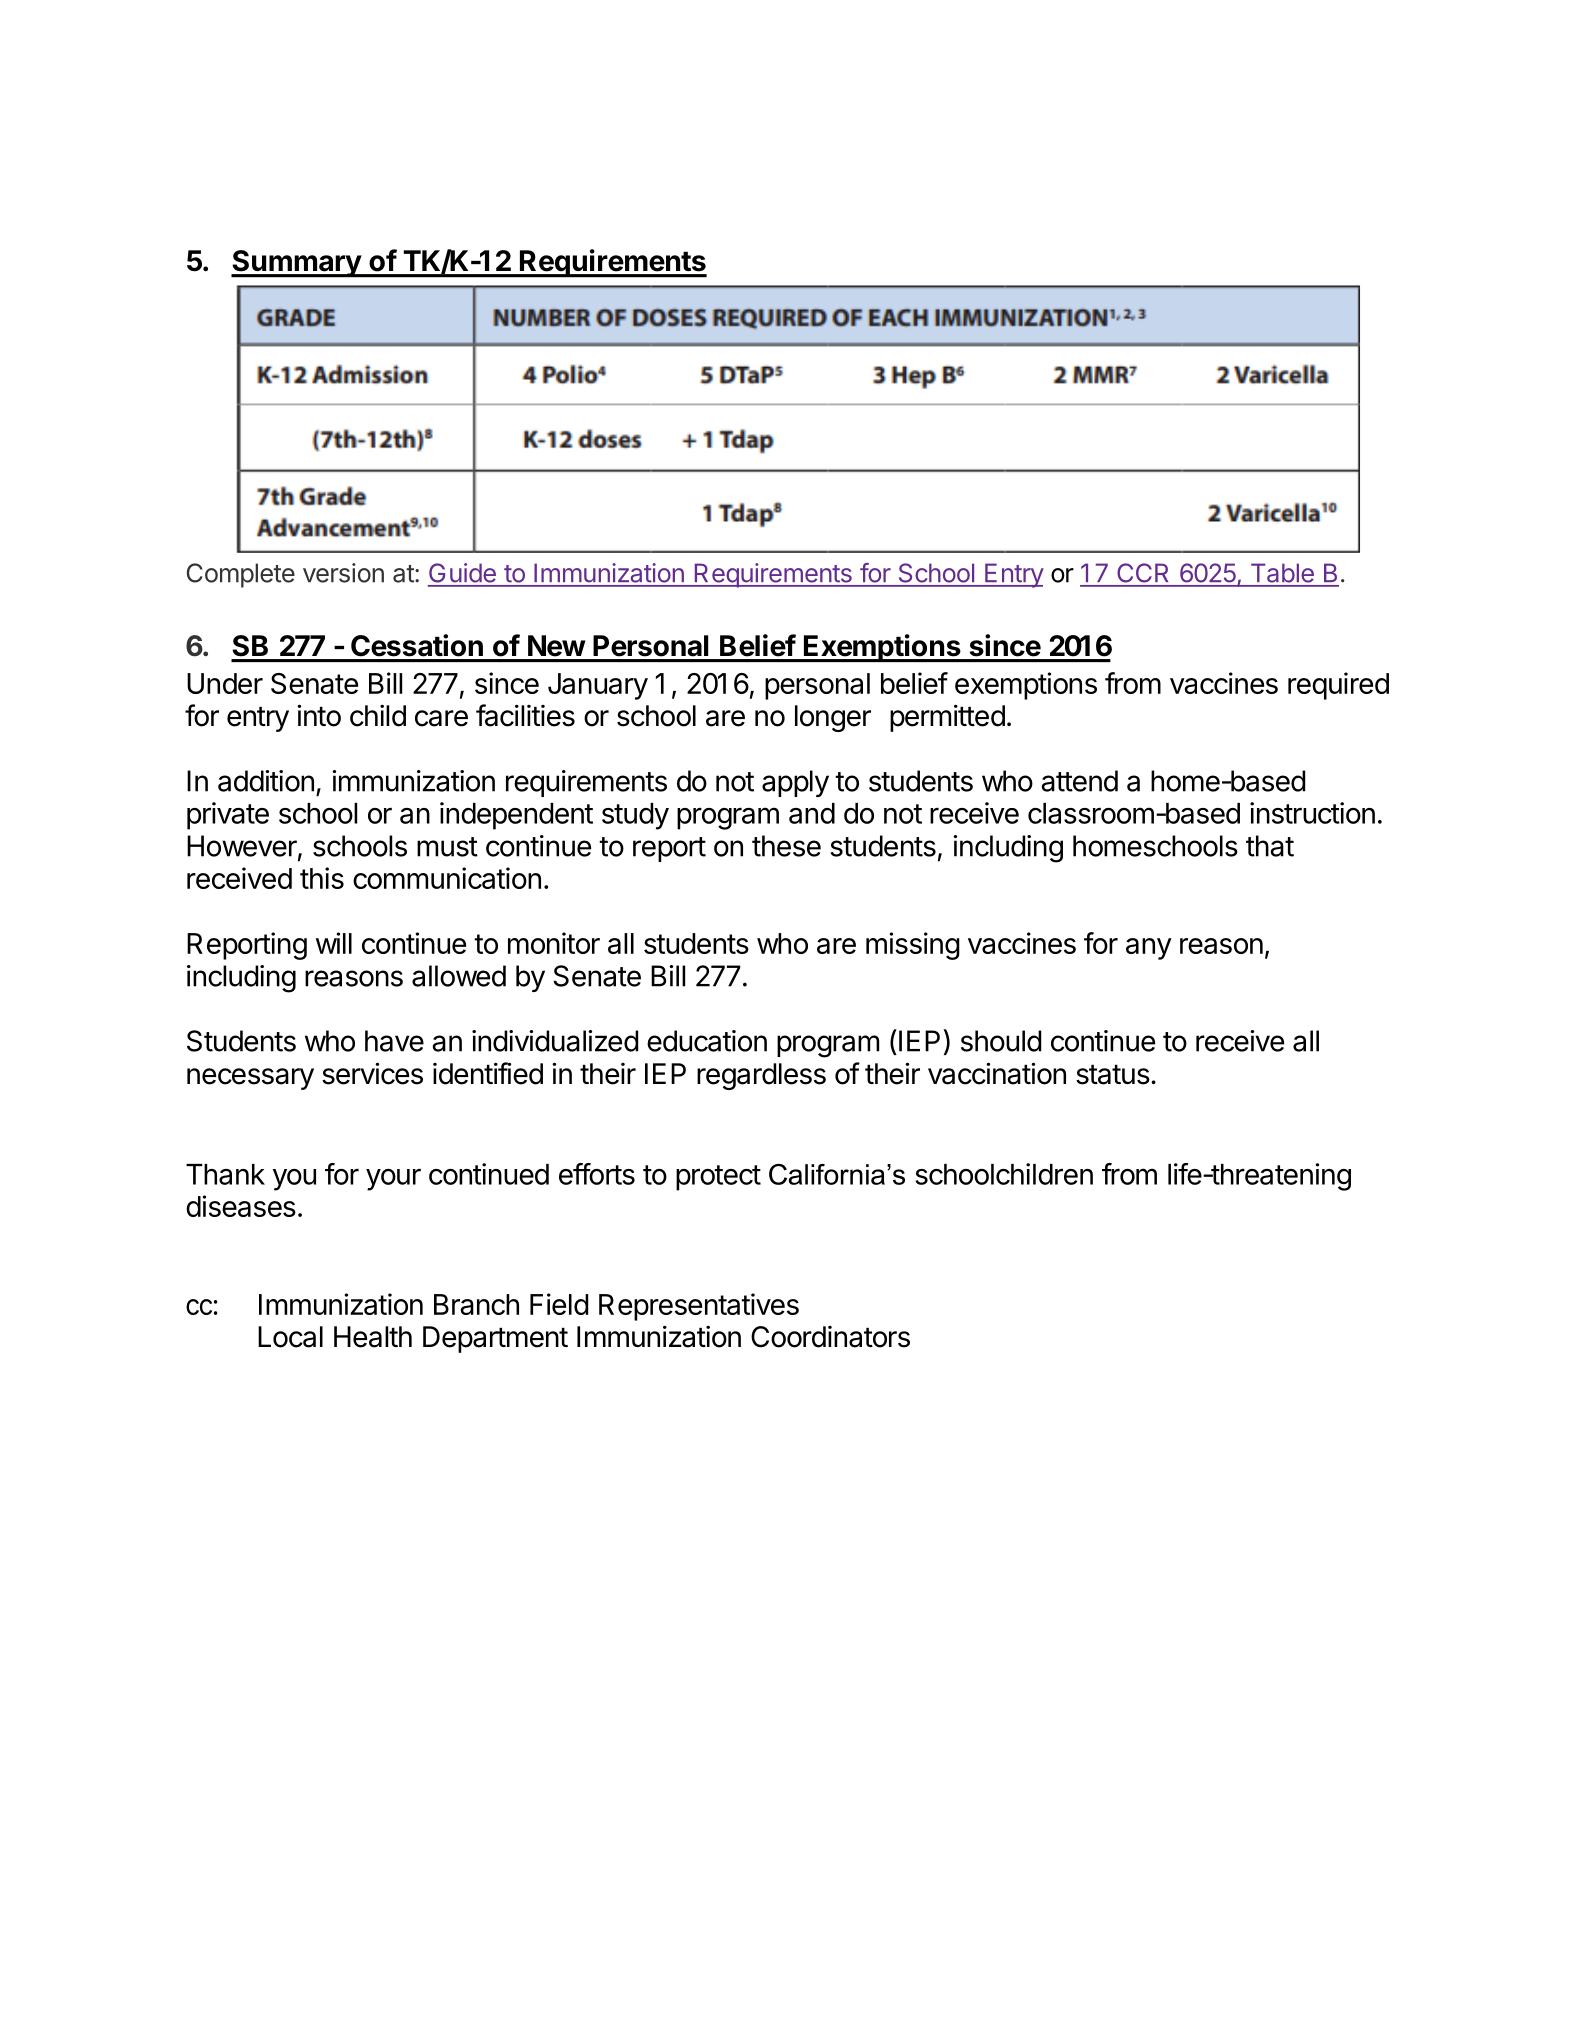 This screenshot has height=2037, width=1574. I want to click on instruction, so click(1312, 813).
